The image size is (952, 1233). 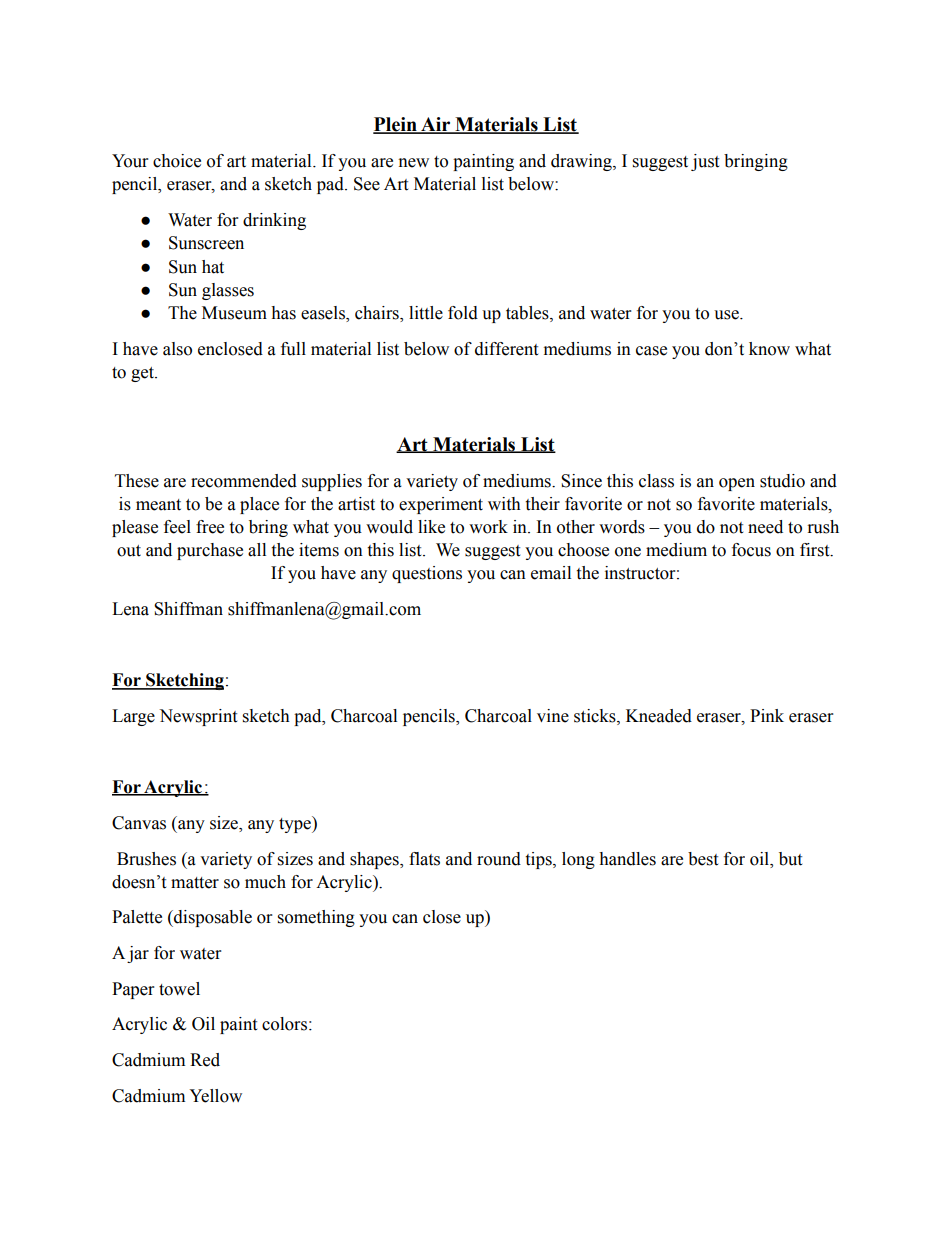 I want to click on Plein, so click(x=396, y=125).
